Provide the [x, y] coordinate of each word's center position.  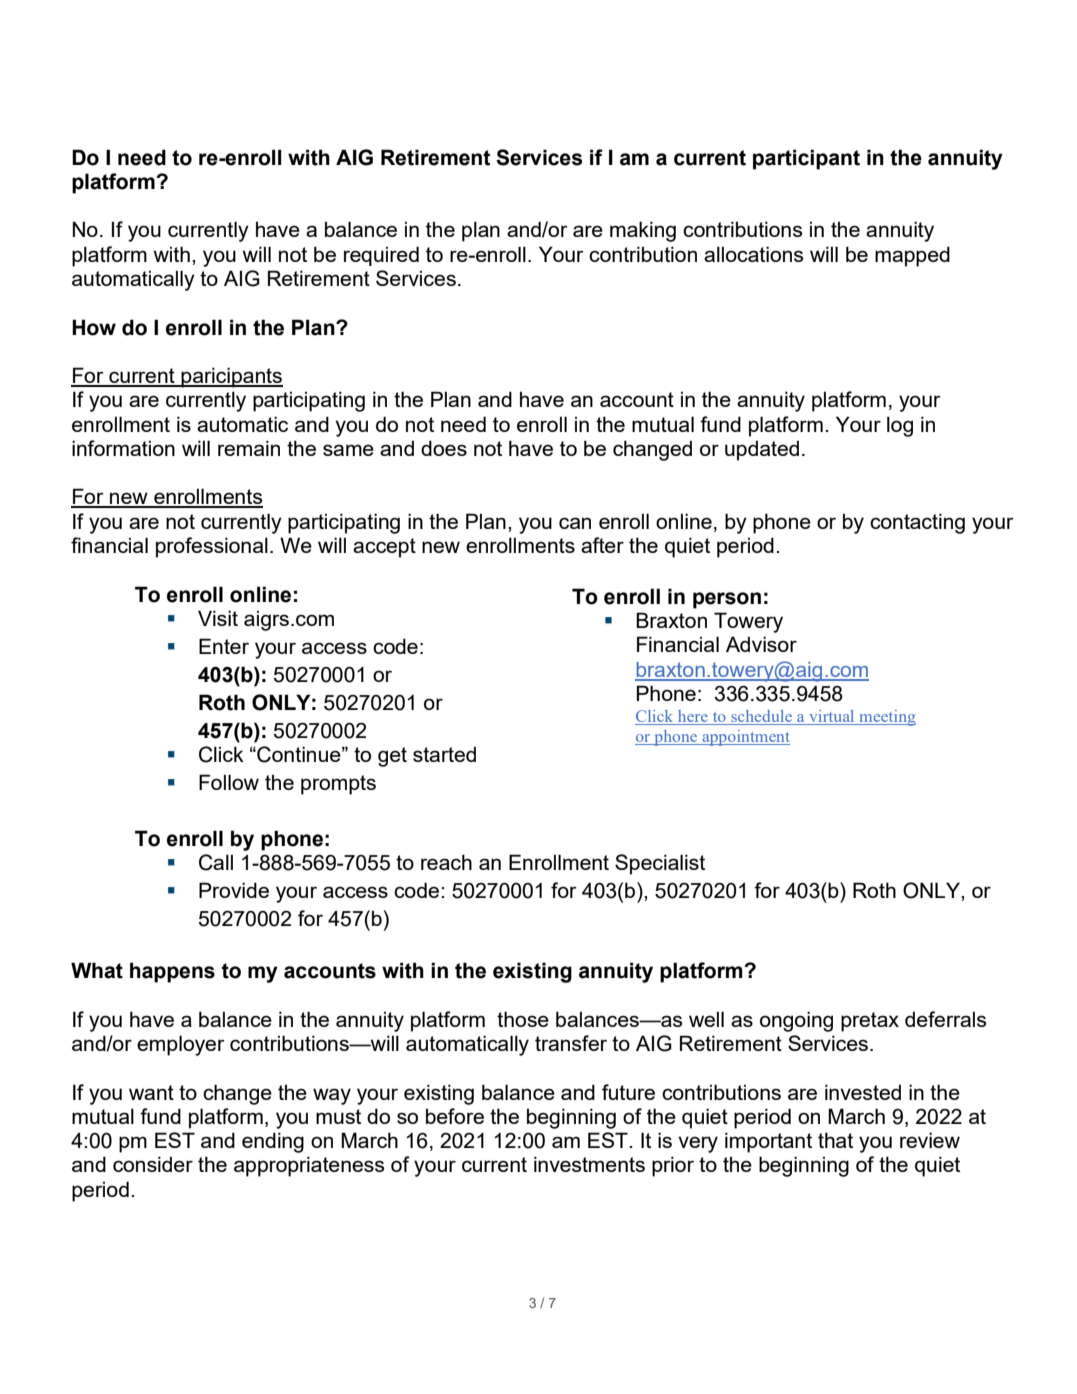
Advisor [761, 644]
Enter [224, 646]
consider [153, 1164]
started [444, 754]
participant [806, 159]
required [381, 256]
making [643, 231]
